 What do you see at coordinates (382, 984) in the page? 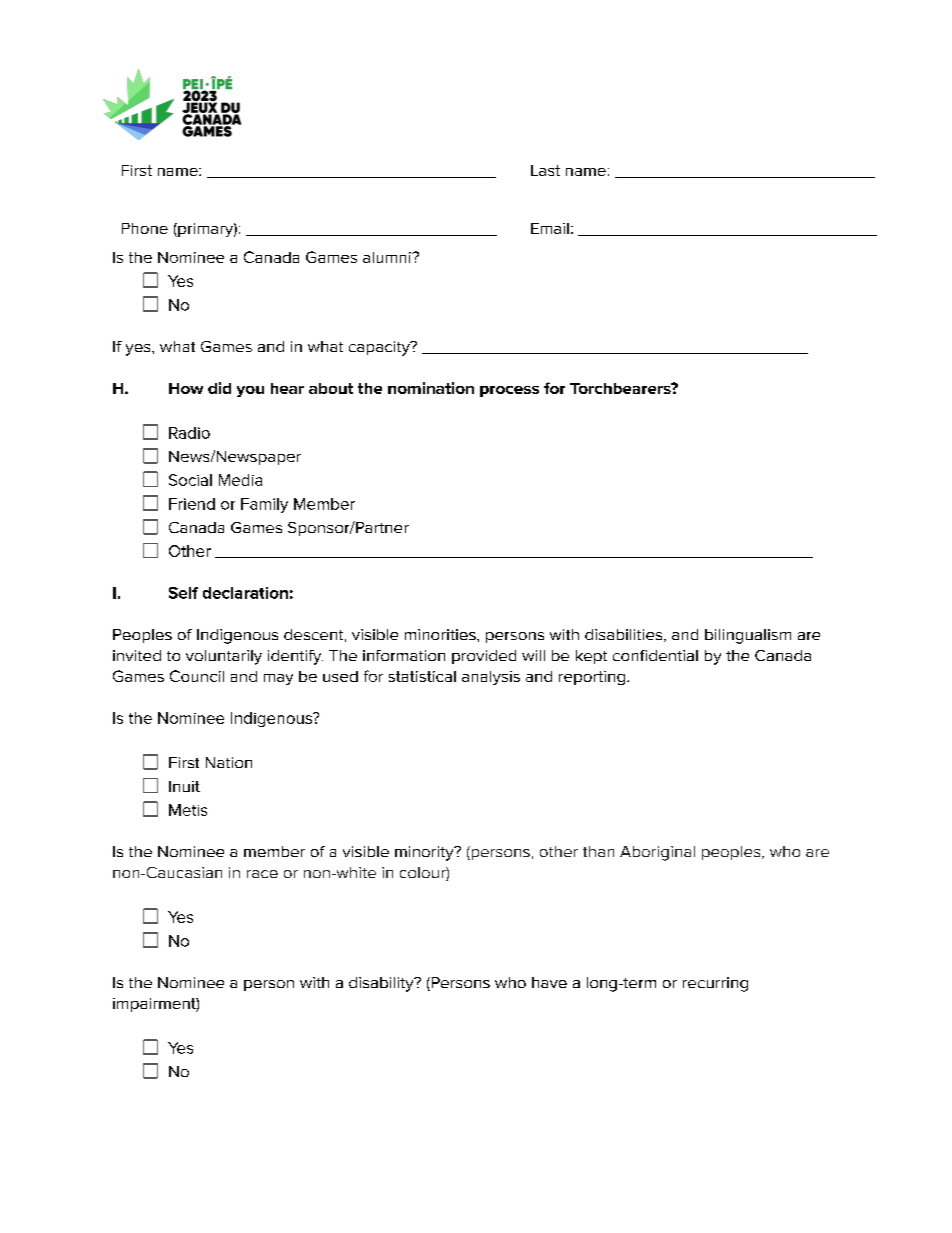
I see `disability` at bounding box center [382, 984].
